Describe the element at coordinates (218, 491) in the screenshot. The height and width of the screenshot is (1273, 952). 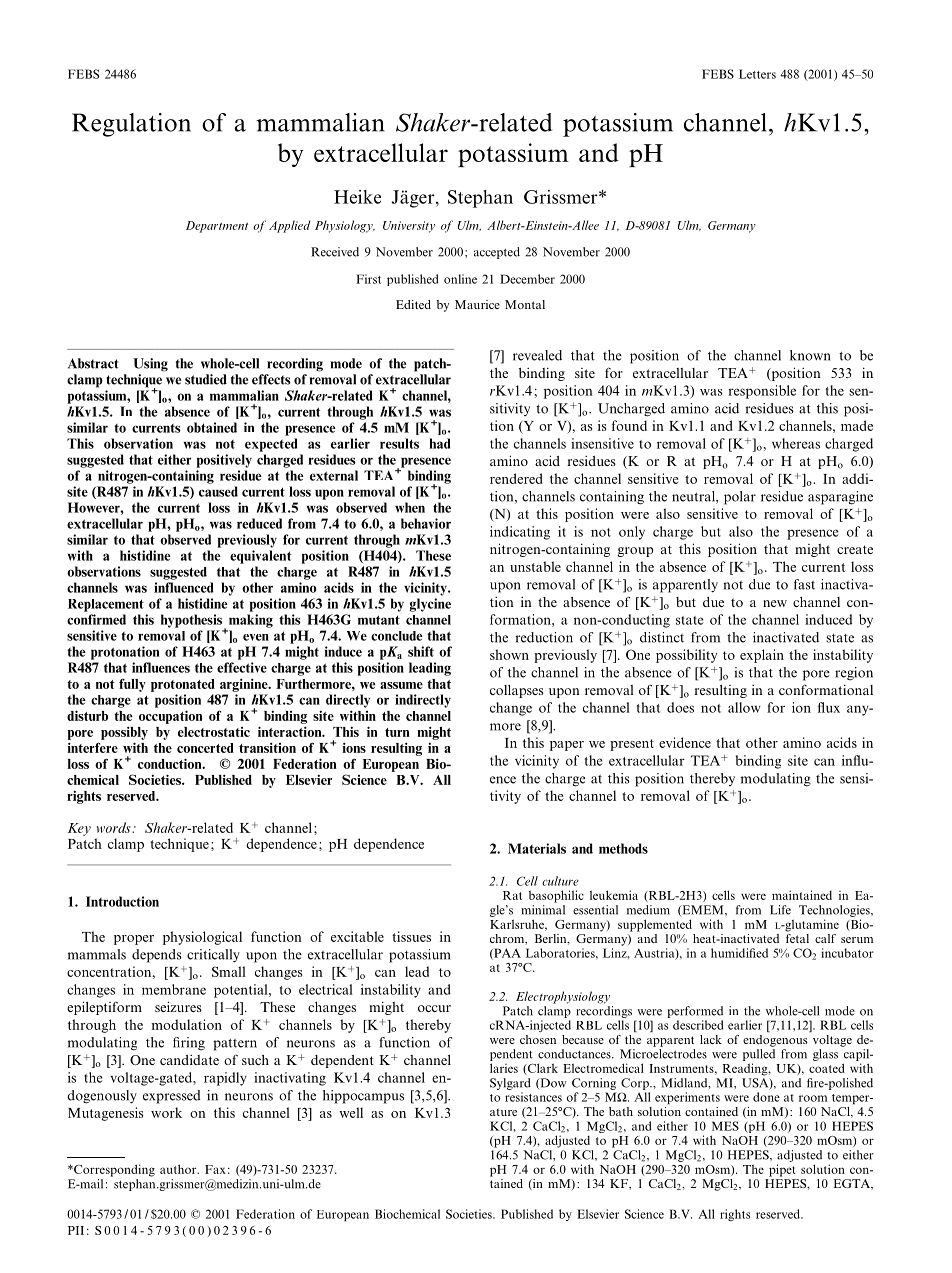
I see `caused` at that location.
